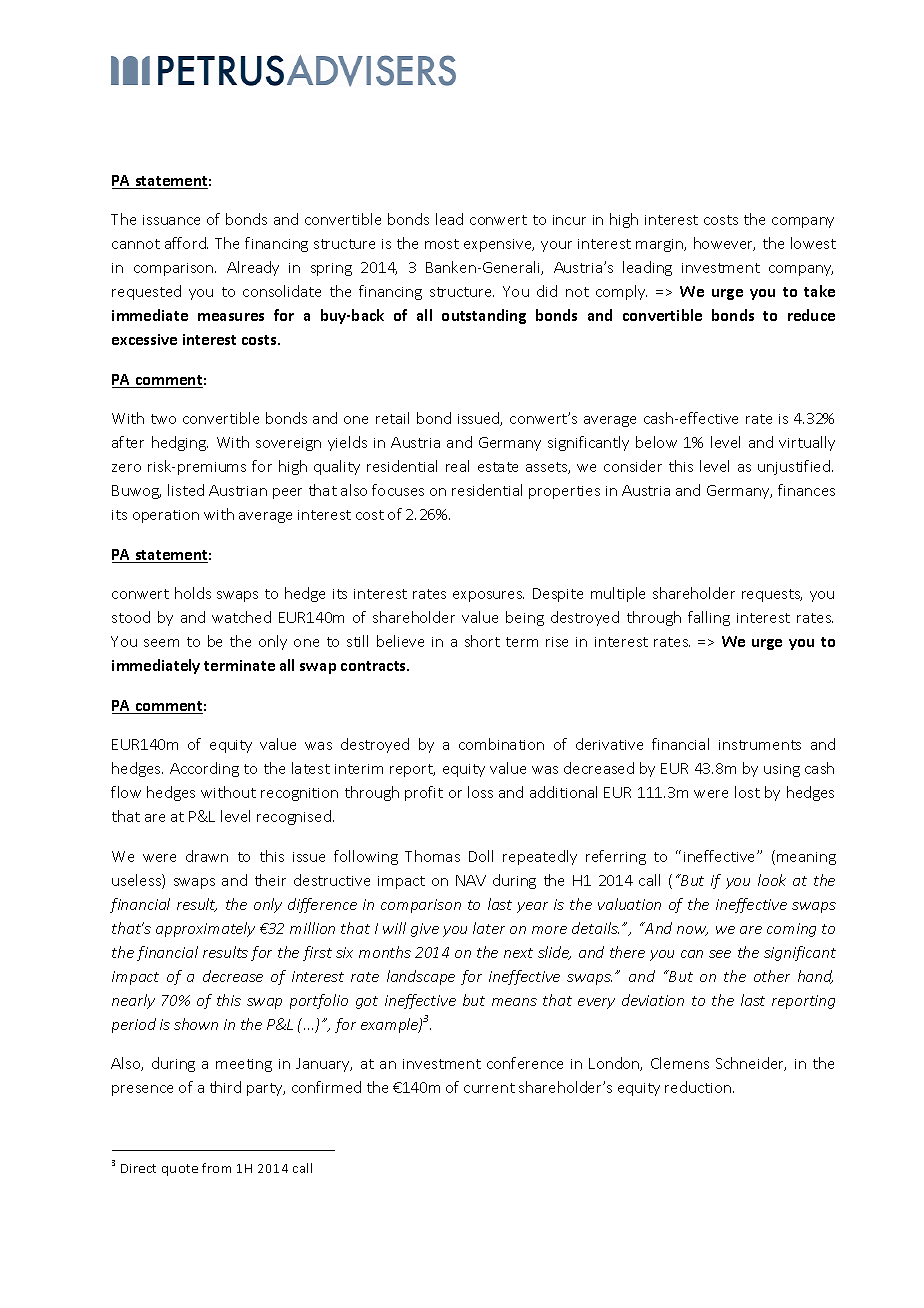  Describe the element at coordinates (724, 244) in the page. I see `however` at that location.
